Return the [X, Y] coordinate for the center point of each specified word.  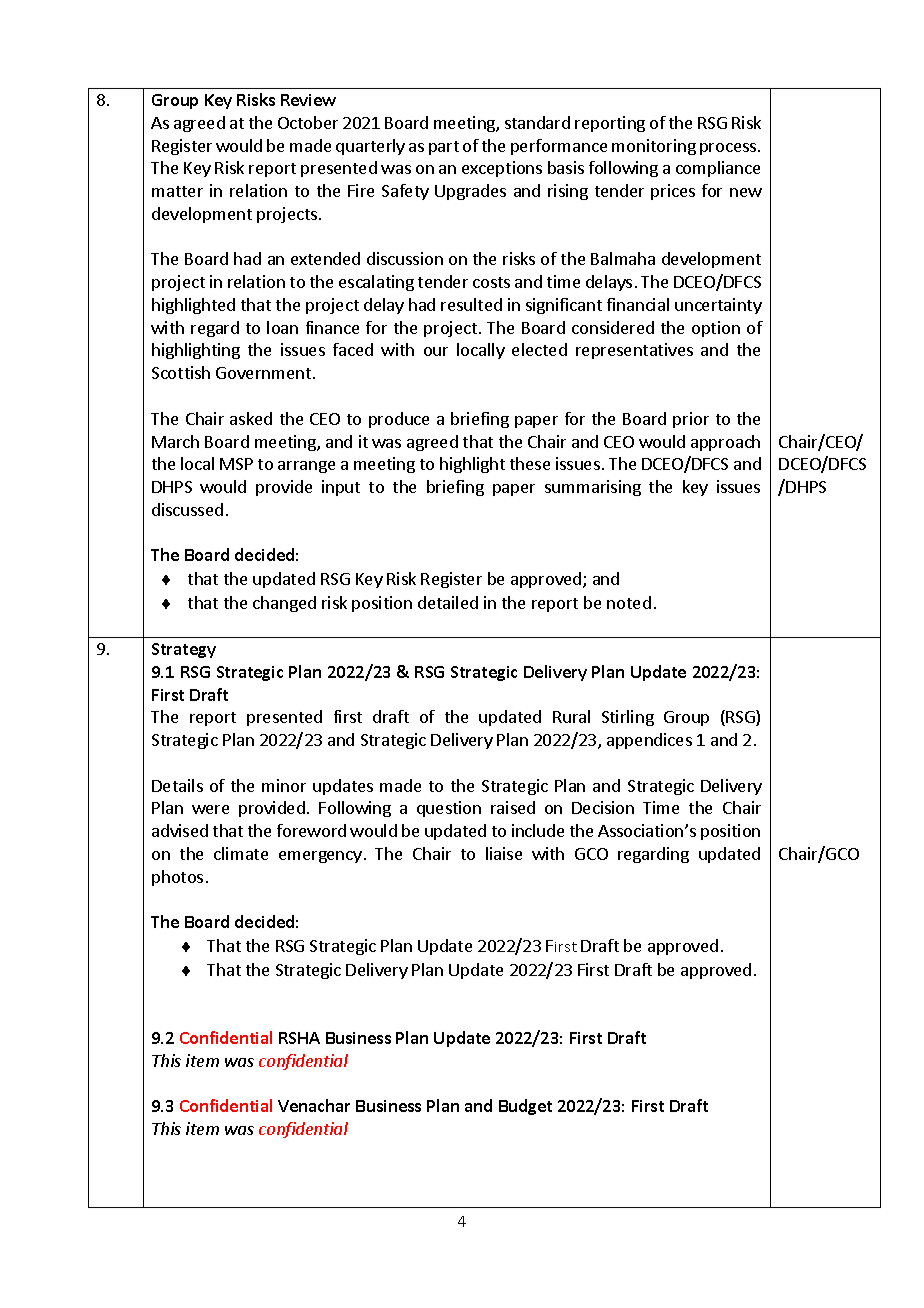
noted [629, 602]
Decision [603, 807]
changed [284, 604]
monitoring [654, 147]
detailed [448, 602]
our [436, 351]
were [210, 809]
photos [177, 878]
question [449, 809]
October [308, 122]
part [444, 148]
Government [263, 373]
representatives [634, 351]
